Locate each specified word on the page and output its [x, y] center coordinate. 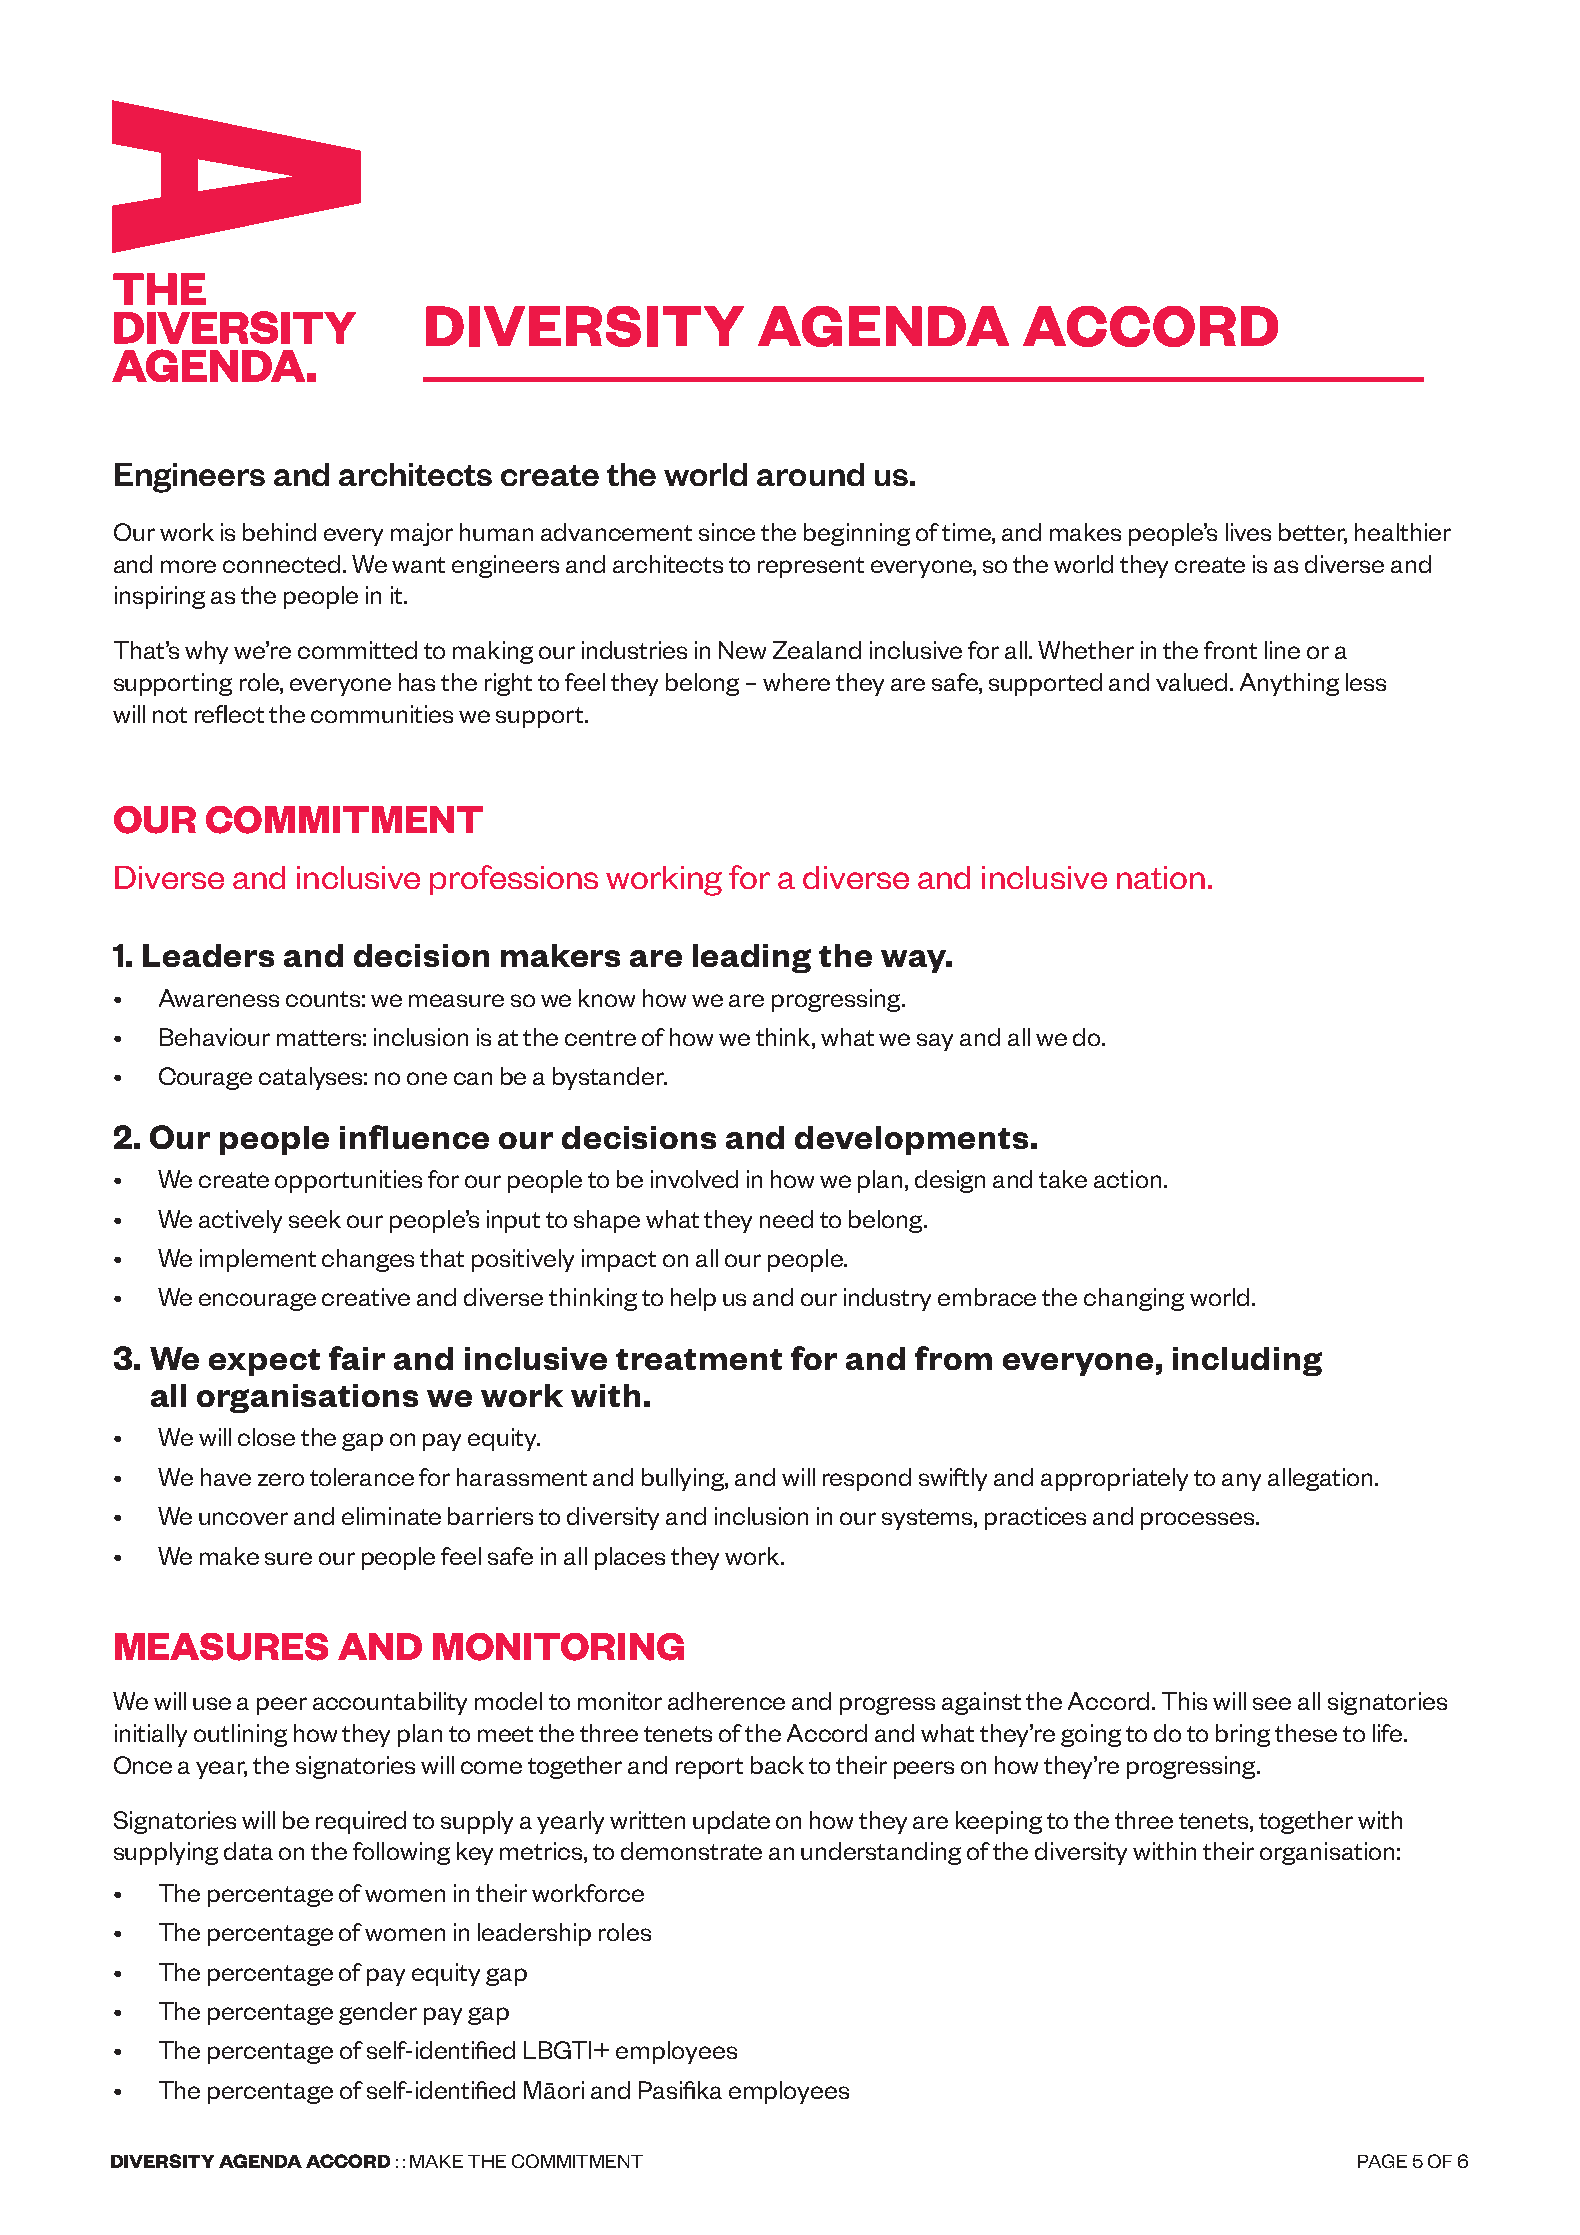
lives [1248, 532]
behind [279, 532]
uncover [243, 1518]
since [727, 532]
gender [378, 2013]
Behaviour [215, 1037]
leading [752, 958]
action [1127, 1179]
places [630, 1558]
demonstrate [691, 1851]
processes [1199, 1521]
